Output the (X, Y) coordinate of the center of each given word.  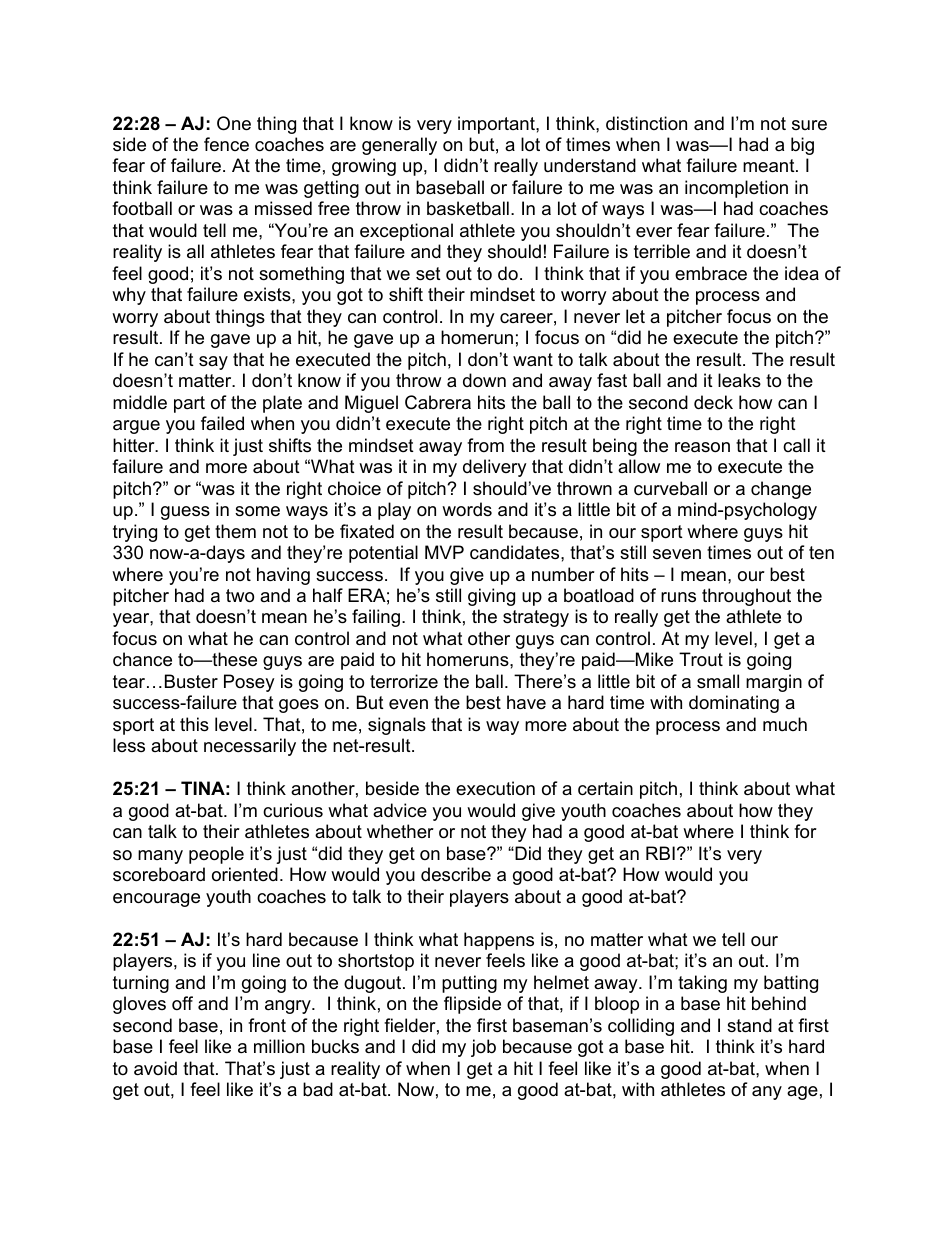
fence (226, 144)
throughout (746, 597)
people (216, 855)
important (497, 125)
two (240, 596)
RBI (660, 853)
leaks (739, 380)
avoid (155, 1068)
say (213, 363)
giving (491, 597)
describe (456, 874)
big (802, 146)
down (484, 380)
